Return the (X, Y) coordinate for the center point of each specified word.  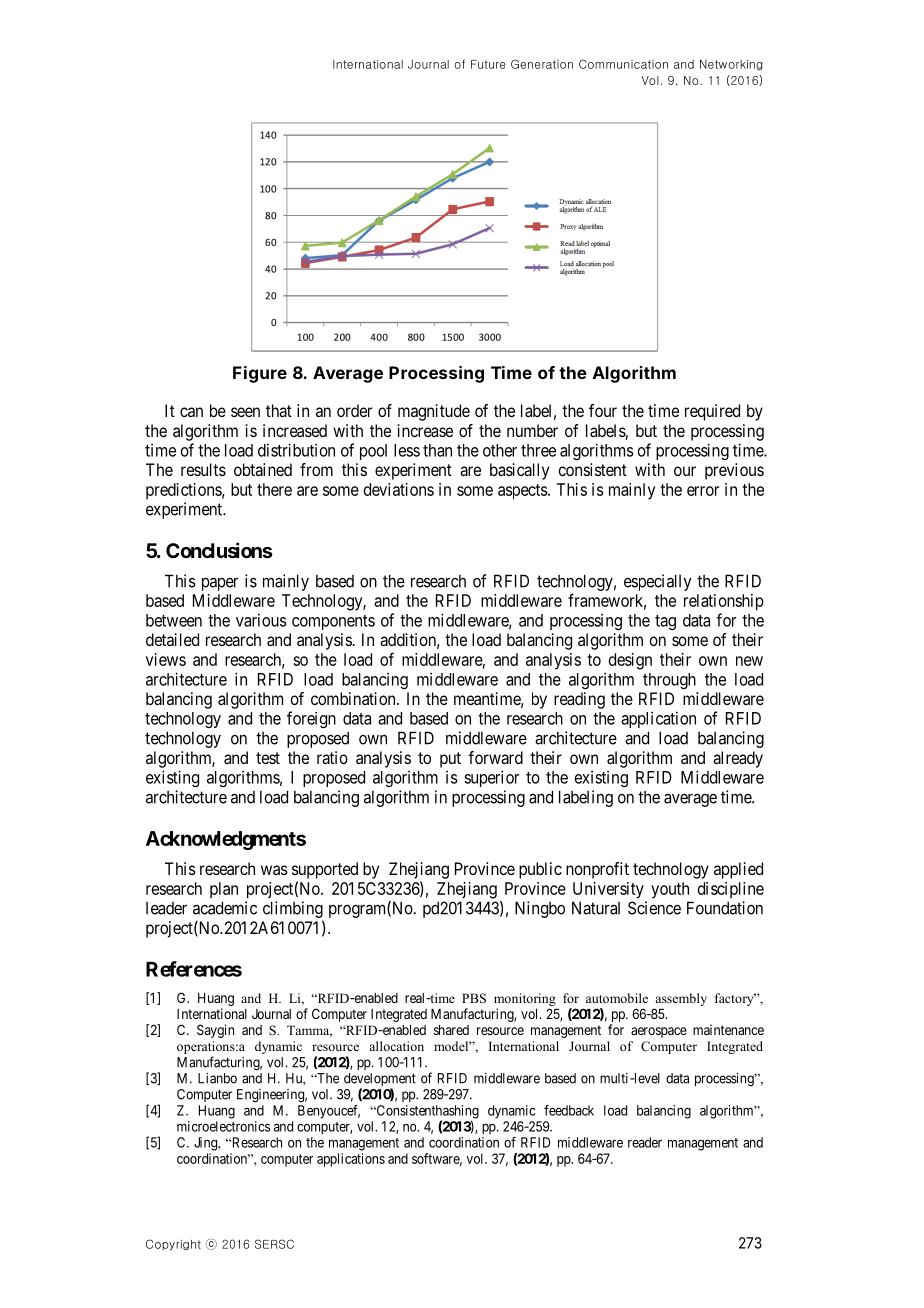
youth (670, 890)
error (703, 491)
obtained (263, 469)
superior (491, 778)
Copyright (173, 1244)
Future (488, 64)
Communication (623, 64)
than (437, 450)
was (274, 870)
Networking (731, 64)
